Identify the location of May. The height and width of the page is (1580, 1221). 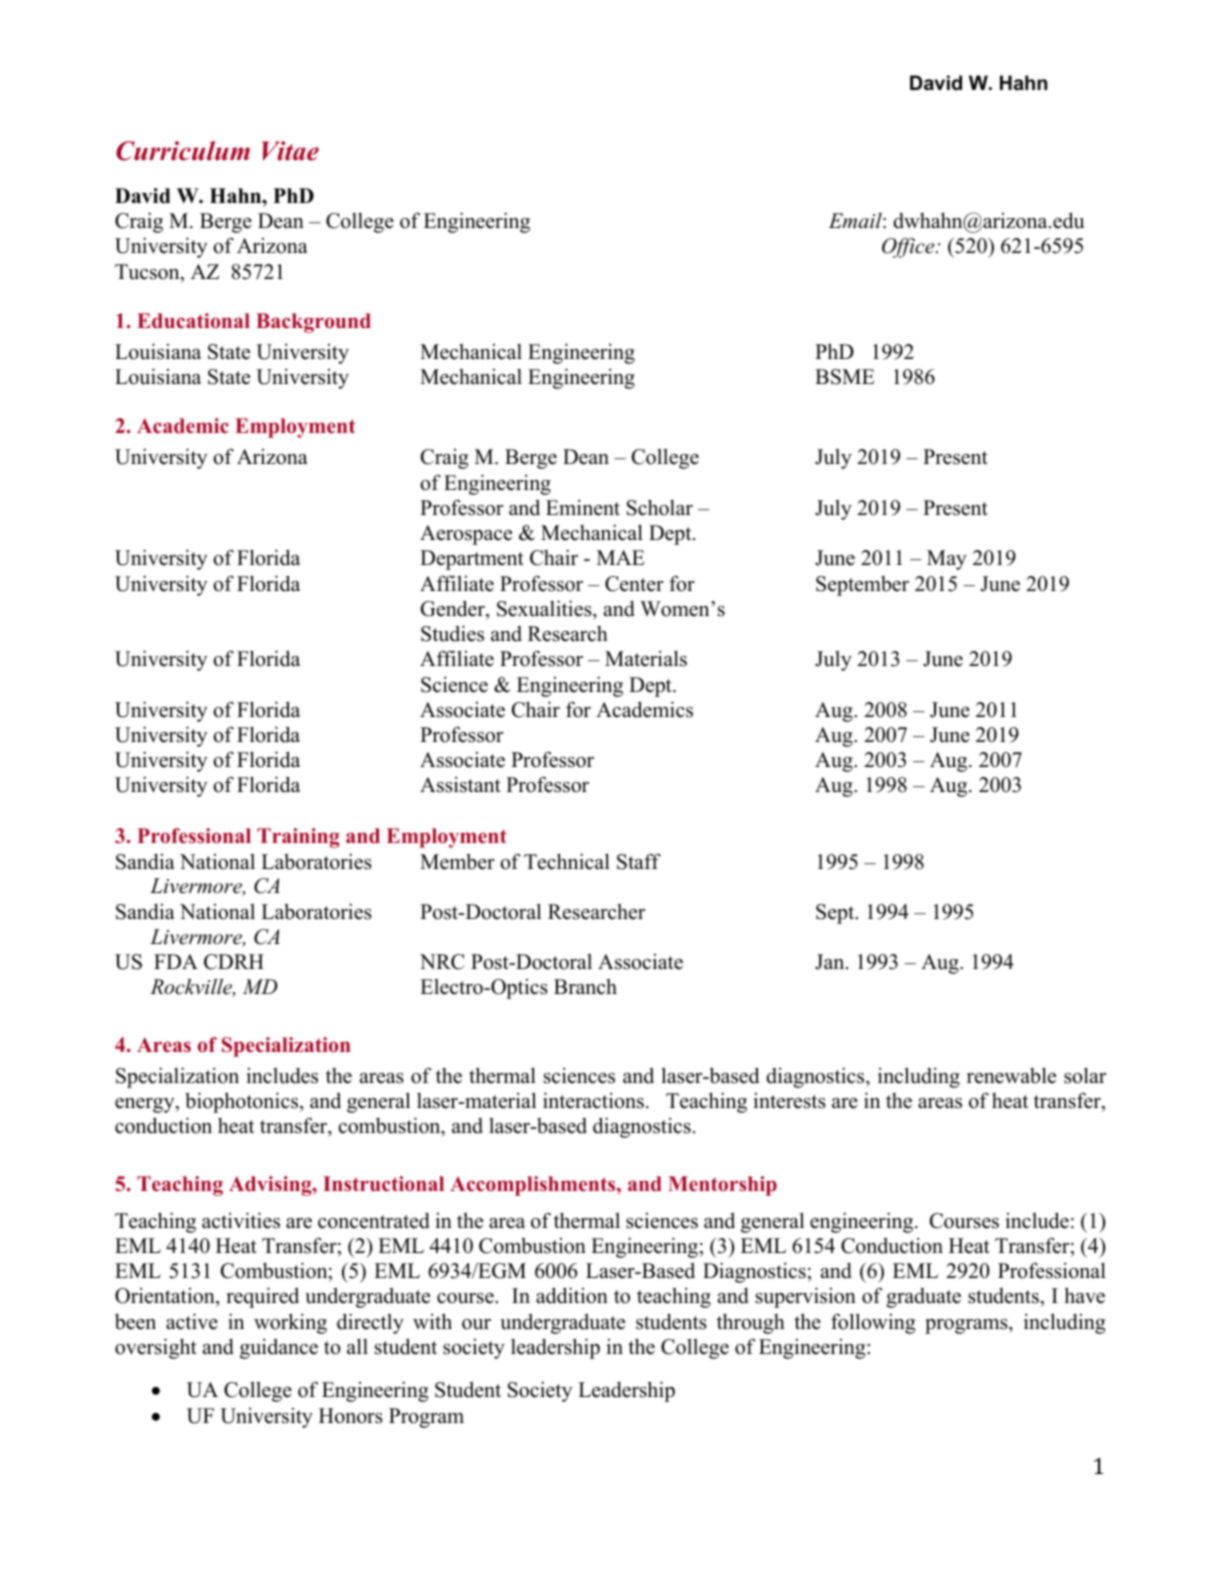
(947, 560).
